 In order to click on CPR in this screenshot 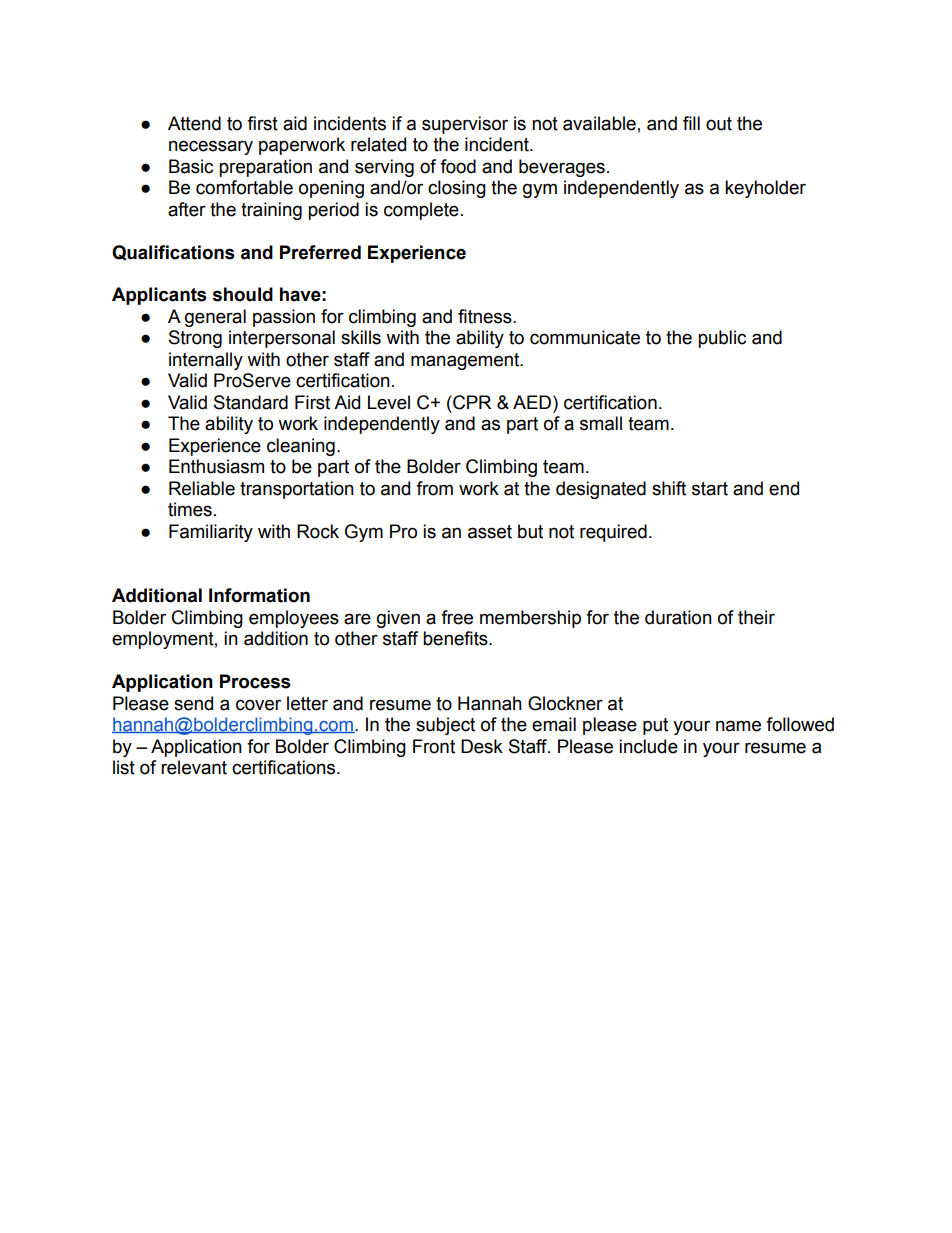, I will do `click(471, 402)`.
